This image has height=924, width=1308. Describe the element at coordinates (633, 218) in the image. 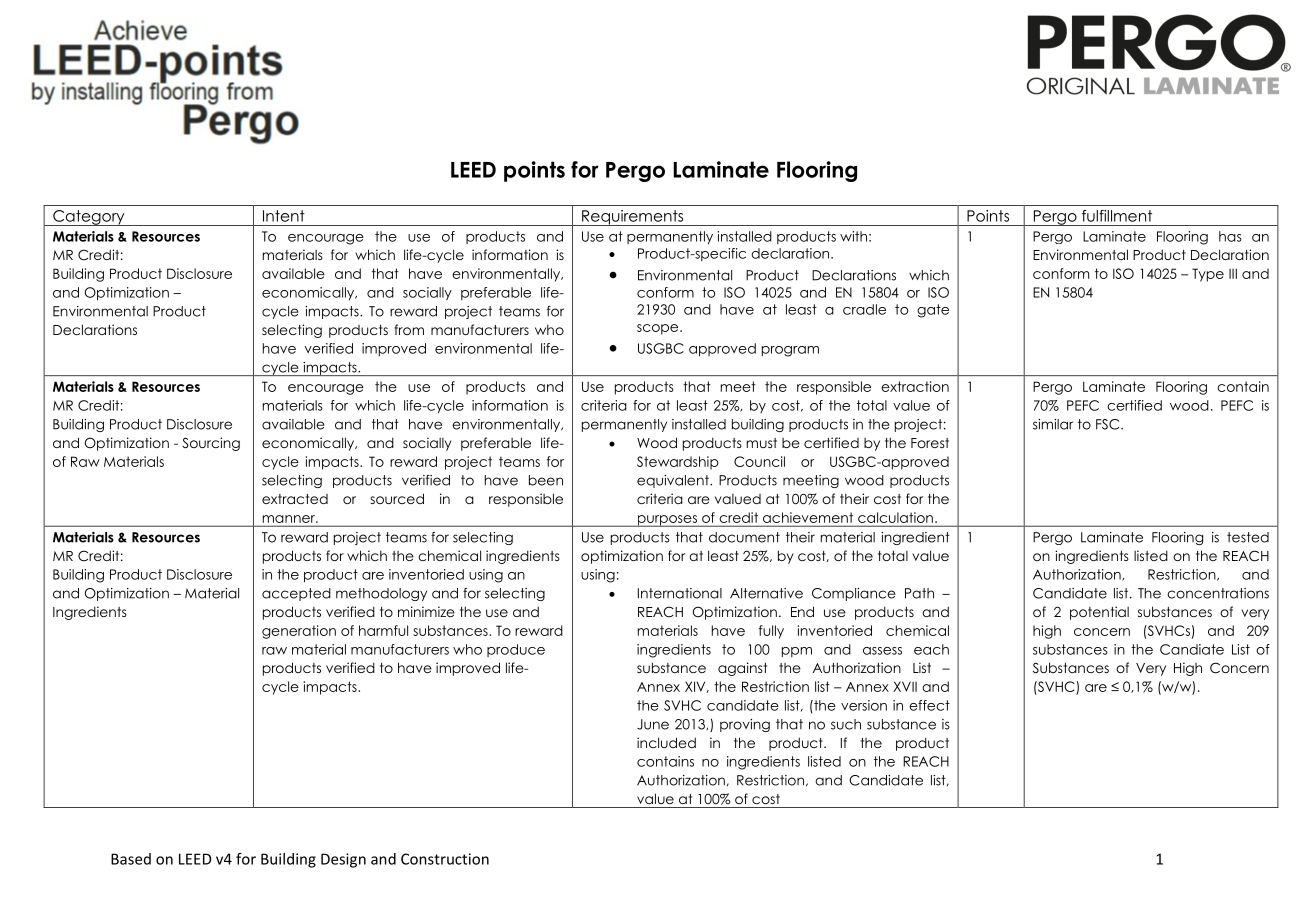

I see `Requirements` at that location.
